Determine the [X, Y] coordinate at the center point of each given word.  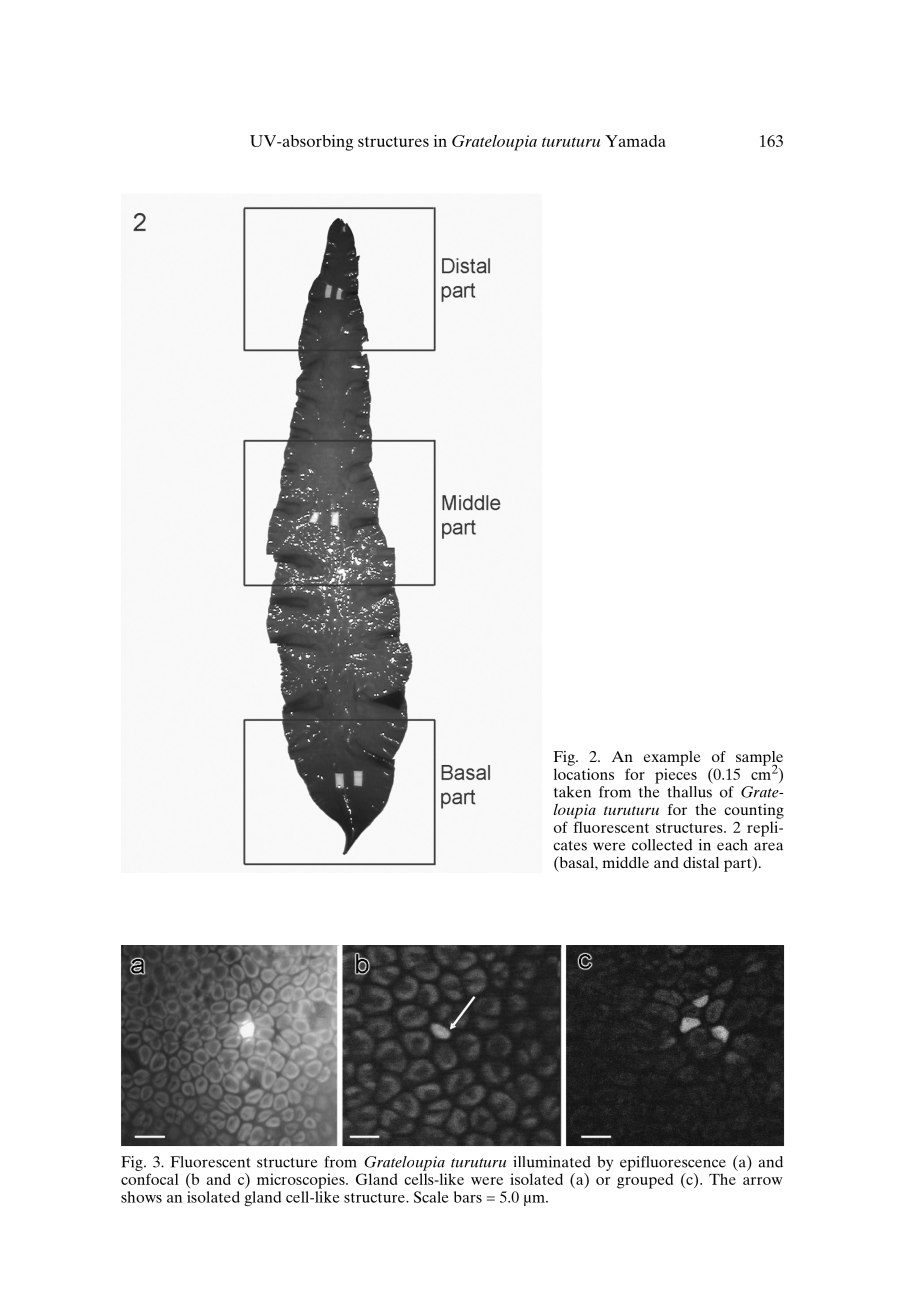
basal [576, 863]
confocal [150, 1179]
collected [662, 845]
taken [572, 792]
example [672, 758]
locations [584, 774]
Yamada [635, 141]
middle [626, 862]
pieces [676, 776]
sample [759, 759]
